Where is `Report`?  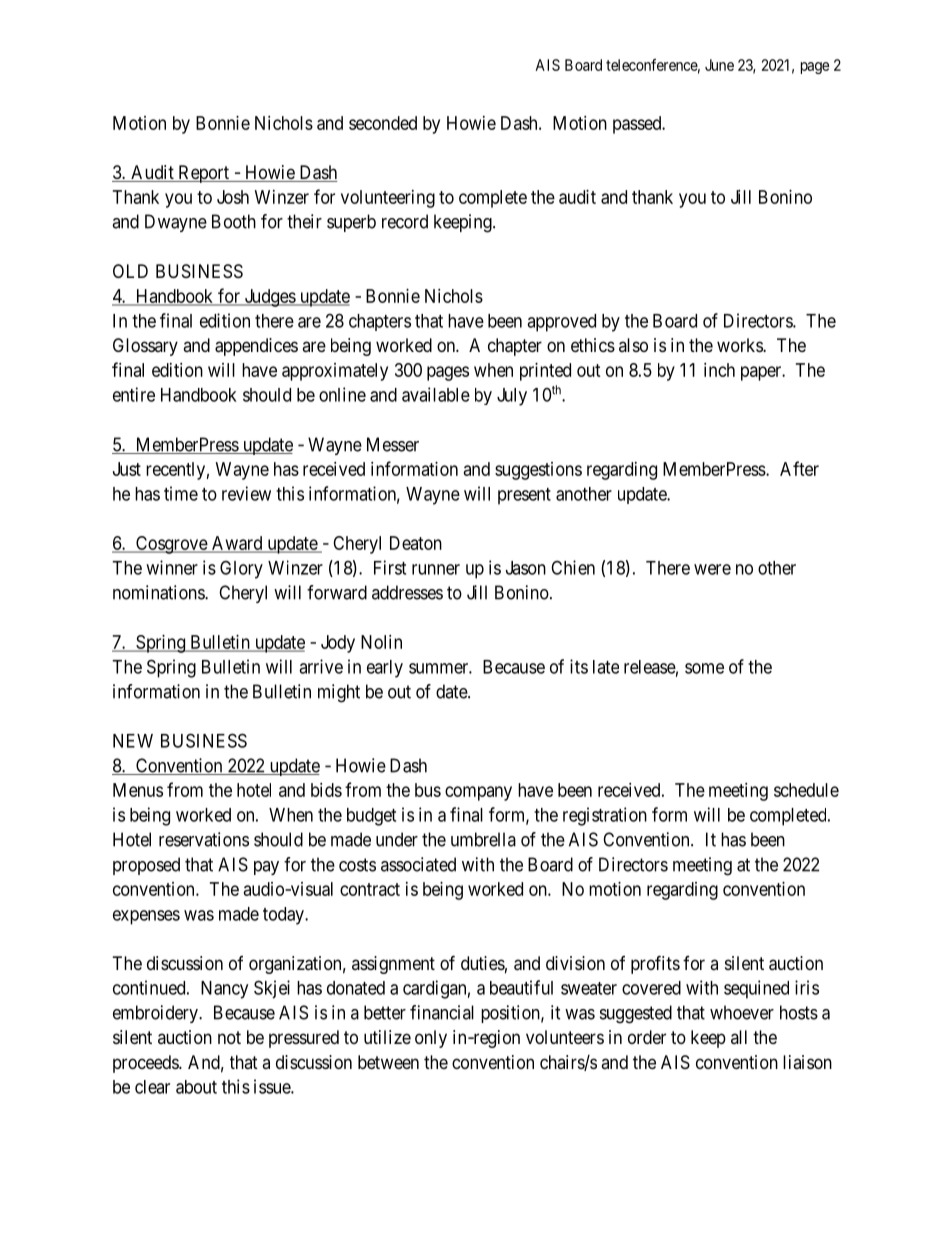 Report is located at coordinates (203, 174).
